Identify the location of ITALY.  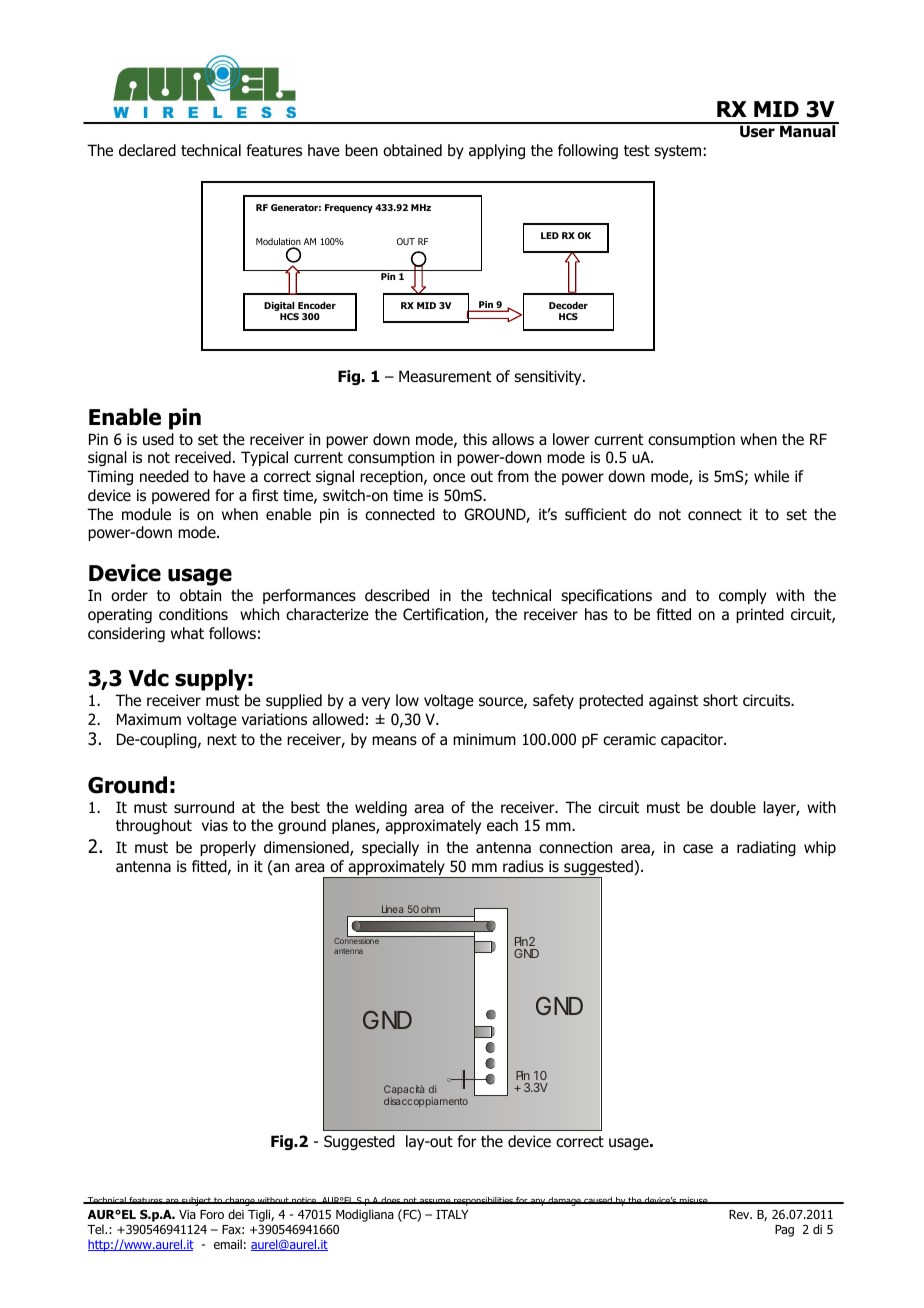
(452, 1214).
